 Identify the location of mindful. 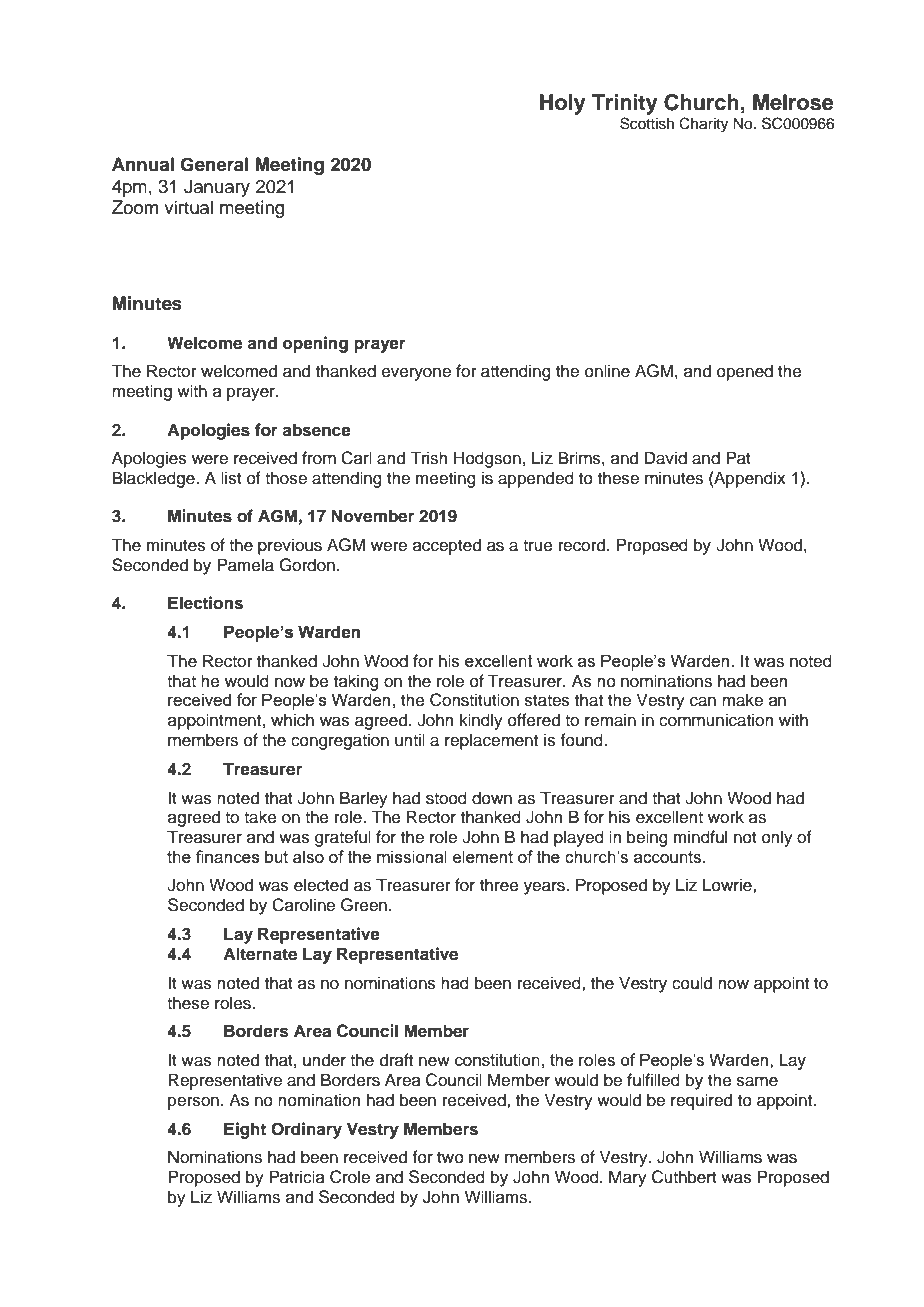
(700, 837).
